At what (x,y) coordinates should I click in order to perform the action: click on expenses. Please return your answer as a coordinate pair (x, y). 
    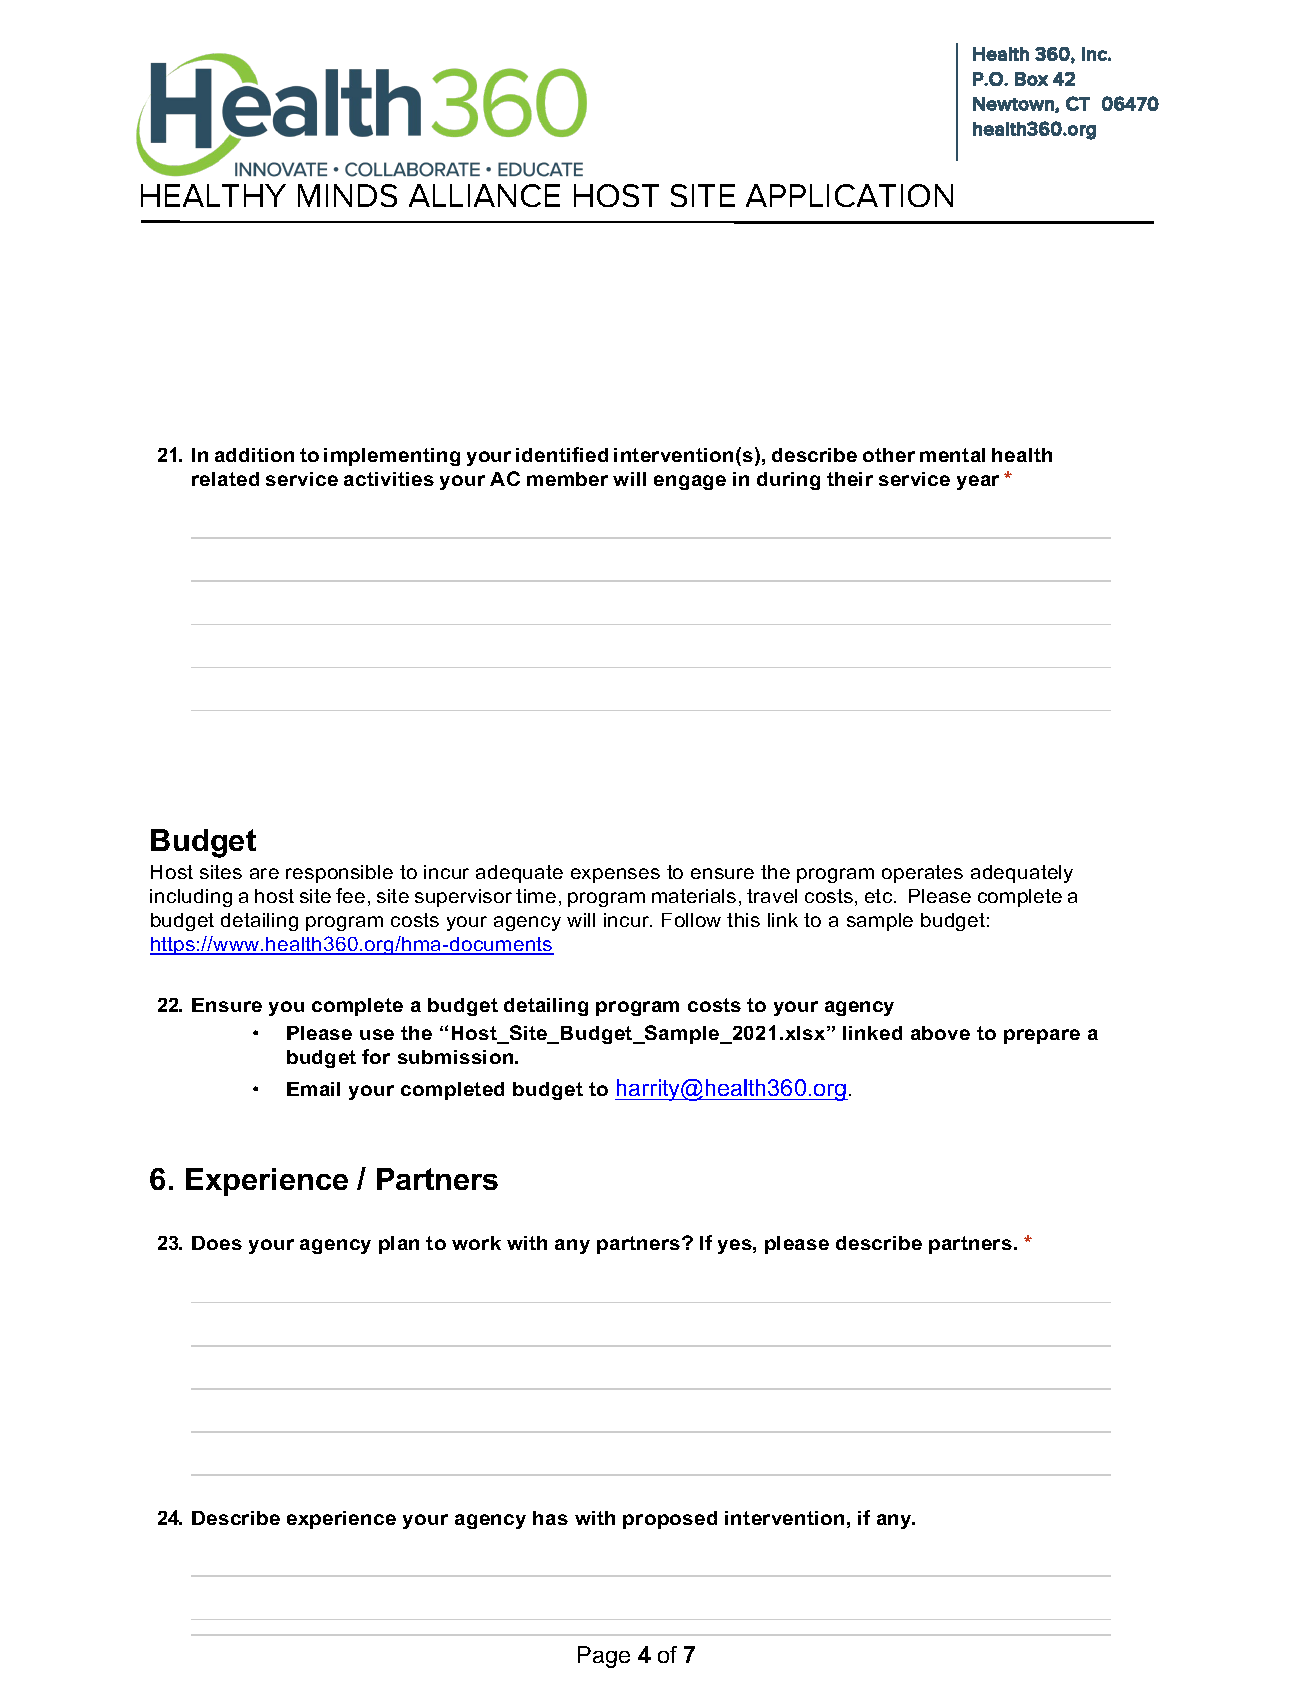
    Looking at the image, I should click on (615, 875).
